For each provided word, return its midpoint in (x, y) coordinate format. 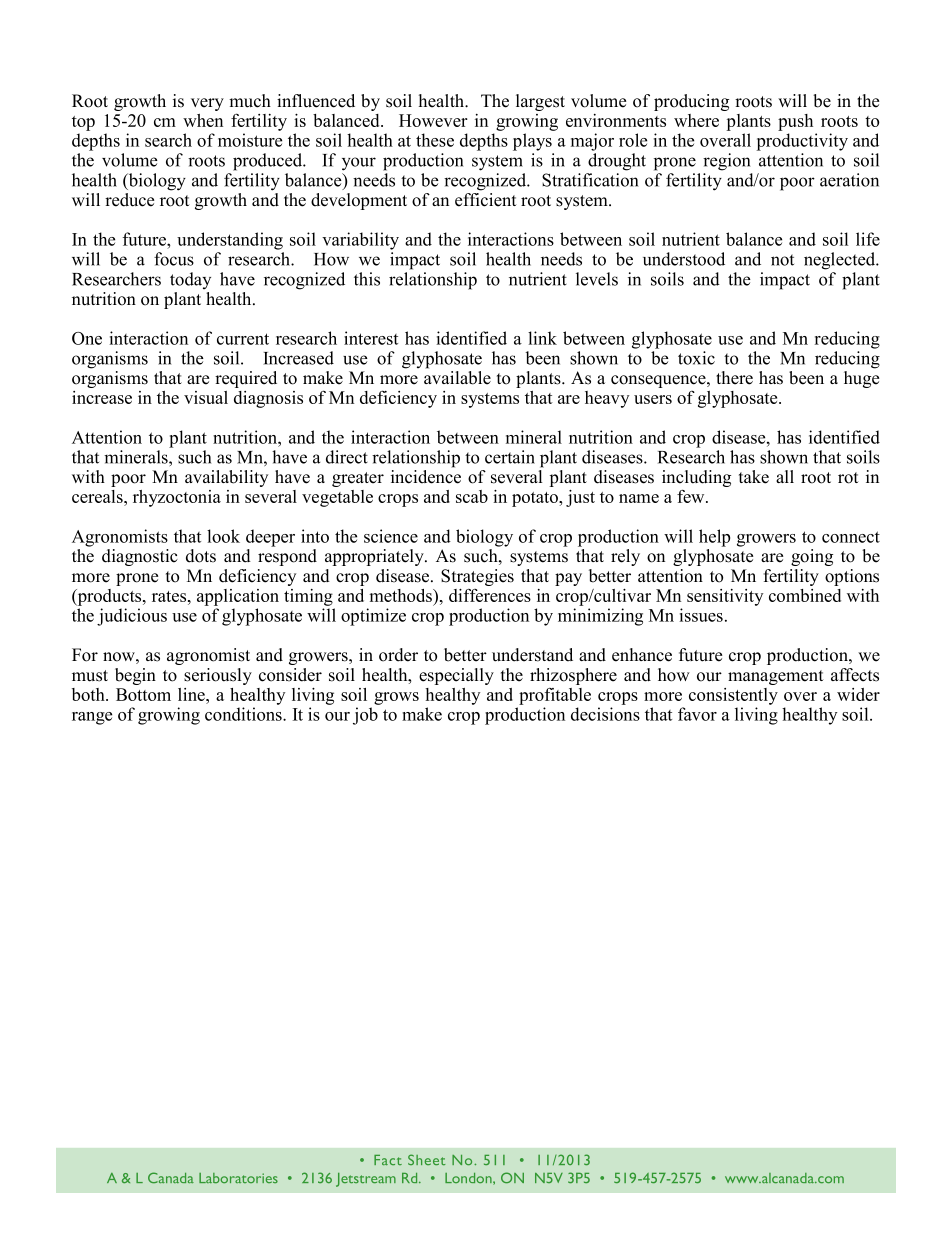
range (92, 718)
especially (456, 676)
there (734, 378)
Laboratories (238, 1178)
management (776, 677)
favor (697, 714)
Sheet (427, 1159)
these (435, 140)
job (365, 716)
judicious (132, 617)
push (795, 122)
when (203, 120)
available (457, 378)
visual (206, 397)
